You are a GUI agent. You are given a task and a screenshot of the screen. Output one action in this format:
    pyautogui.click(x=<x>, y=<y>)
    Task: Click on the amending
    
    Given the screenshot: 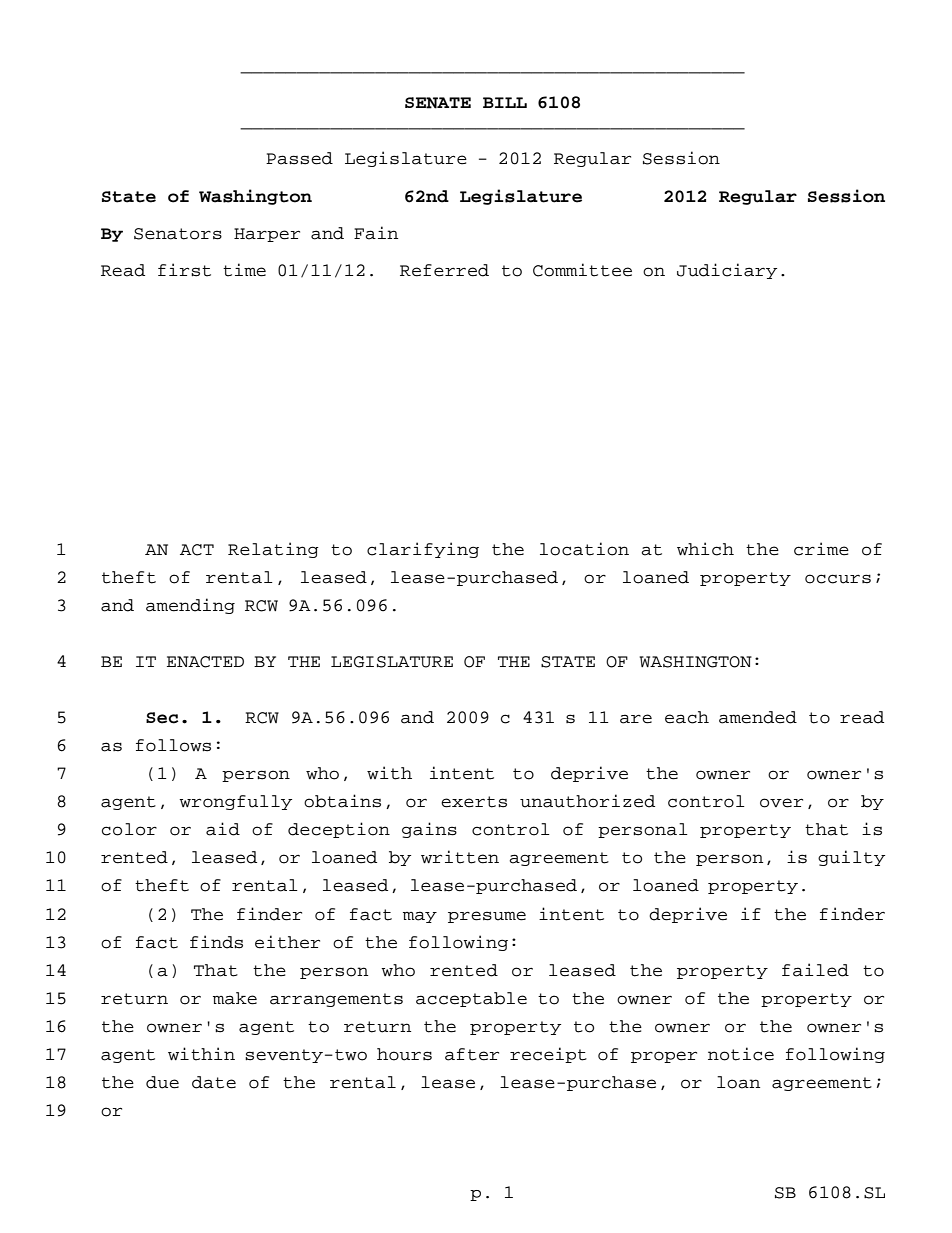 What is the action you would take?
    pyautogui.click(x=190, y=606)
